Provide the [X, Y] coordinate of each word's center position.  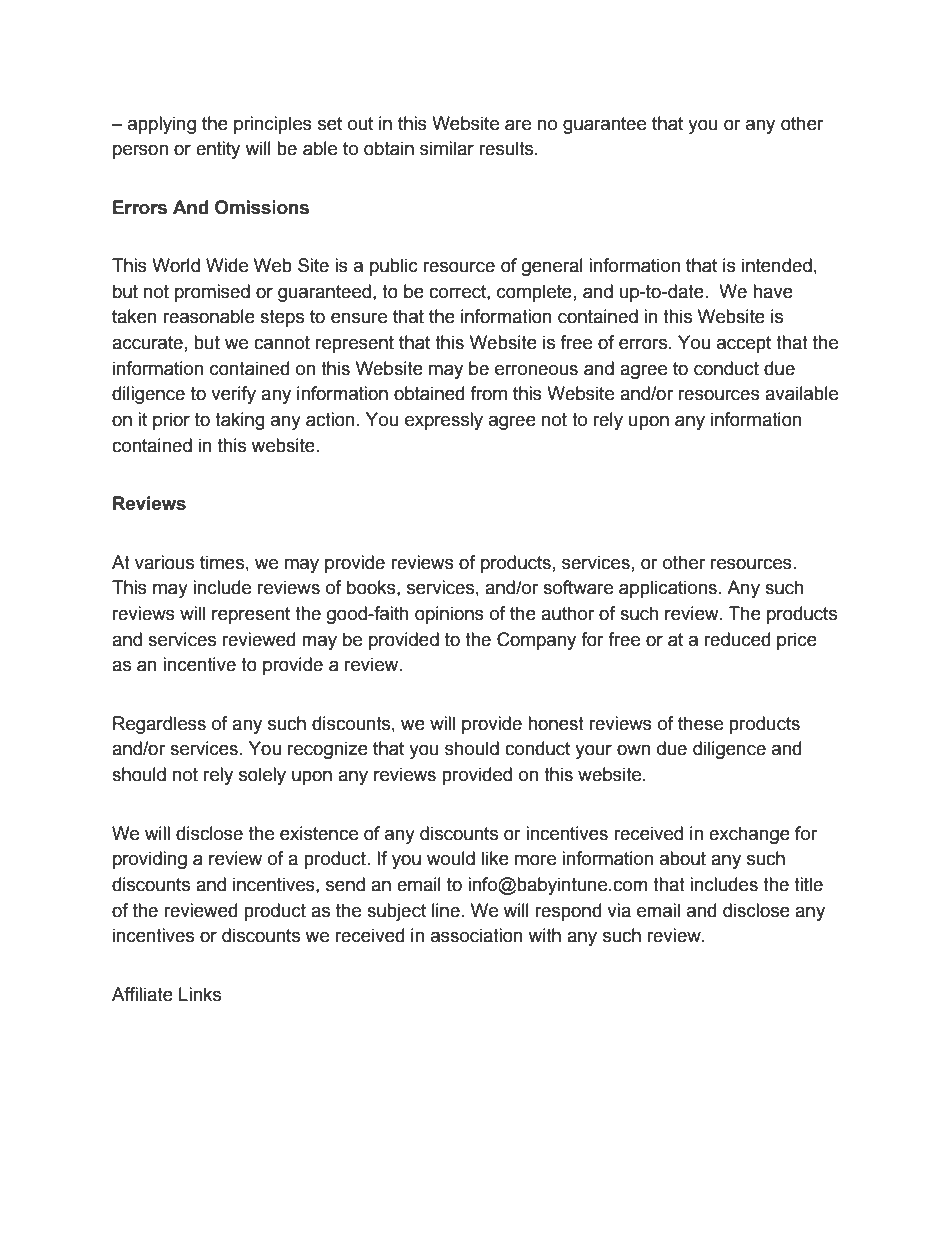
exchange [749, 835]
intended [777, 265]
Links [200, 994]
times [222, 562]
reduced [737, 639]
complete [534, 293]
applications [668, 589]
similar [447, 148]
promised [212, 293]
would [451, 858]
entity [218, 150]
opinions [449, 615]
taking [240, 421]
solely [262, 776]
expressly [444, 421]
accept [744, 344]
